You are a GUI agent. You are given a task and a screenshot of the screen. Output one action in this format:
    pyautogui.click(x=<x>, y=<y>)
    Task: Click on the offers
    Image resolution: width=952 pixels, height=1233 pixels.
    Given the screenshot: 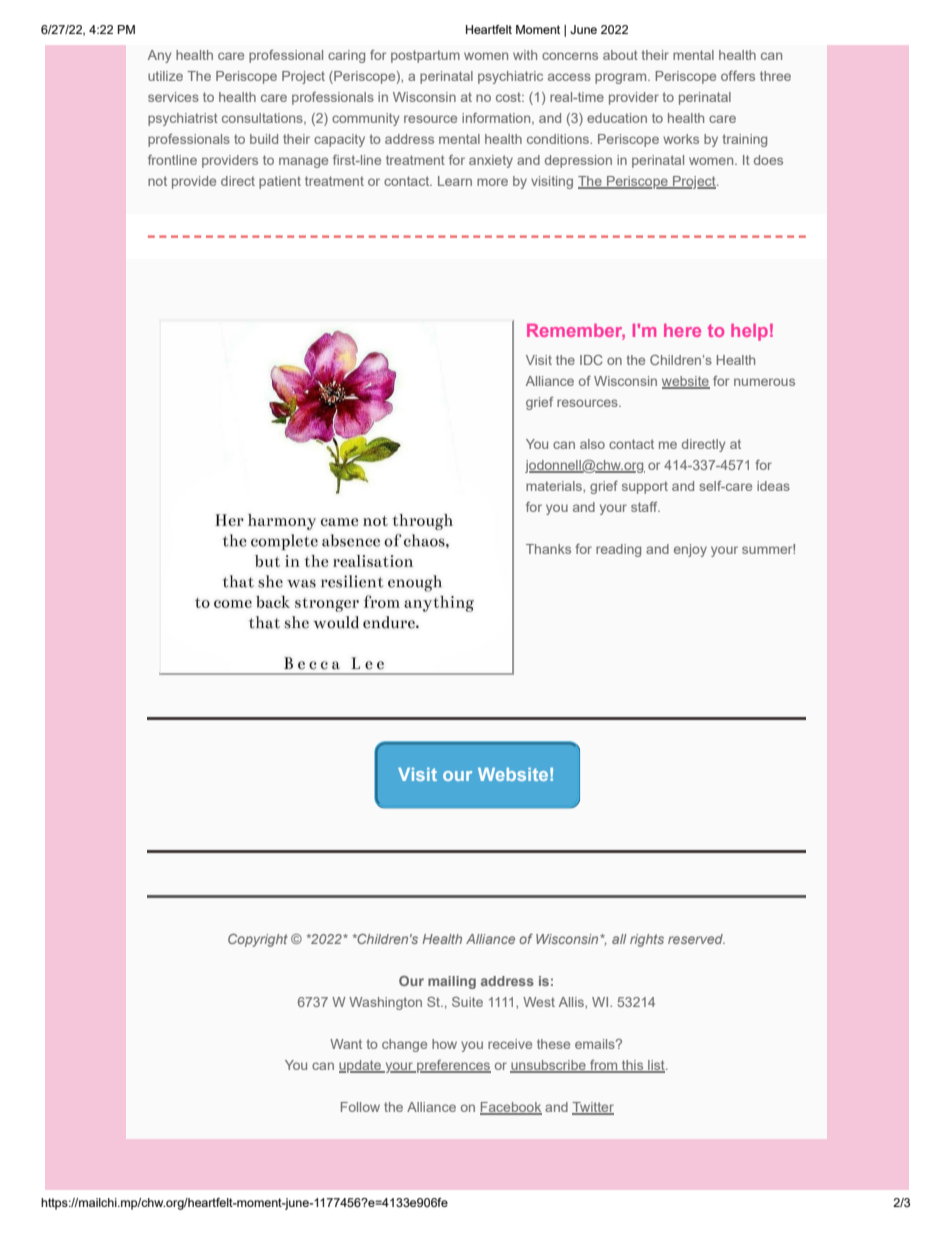 What is the action you would take?
    pyautogui.click(x=738, y=76)
